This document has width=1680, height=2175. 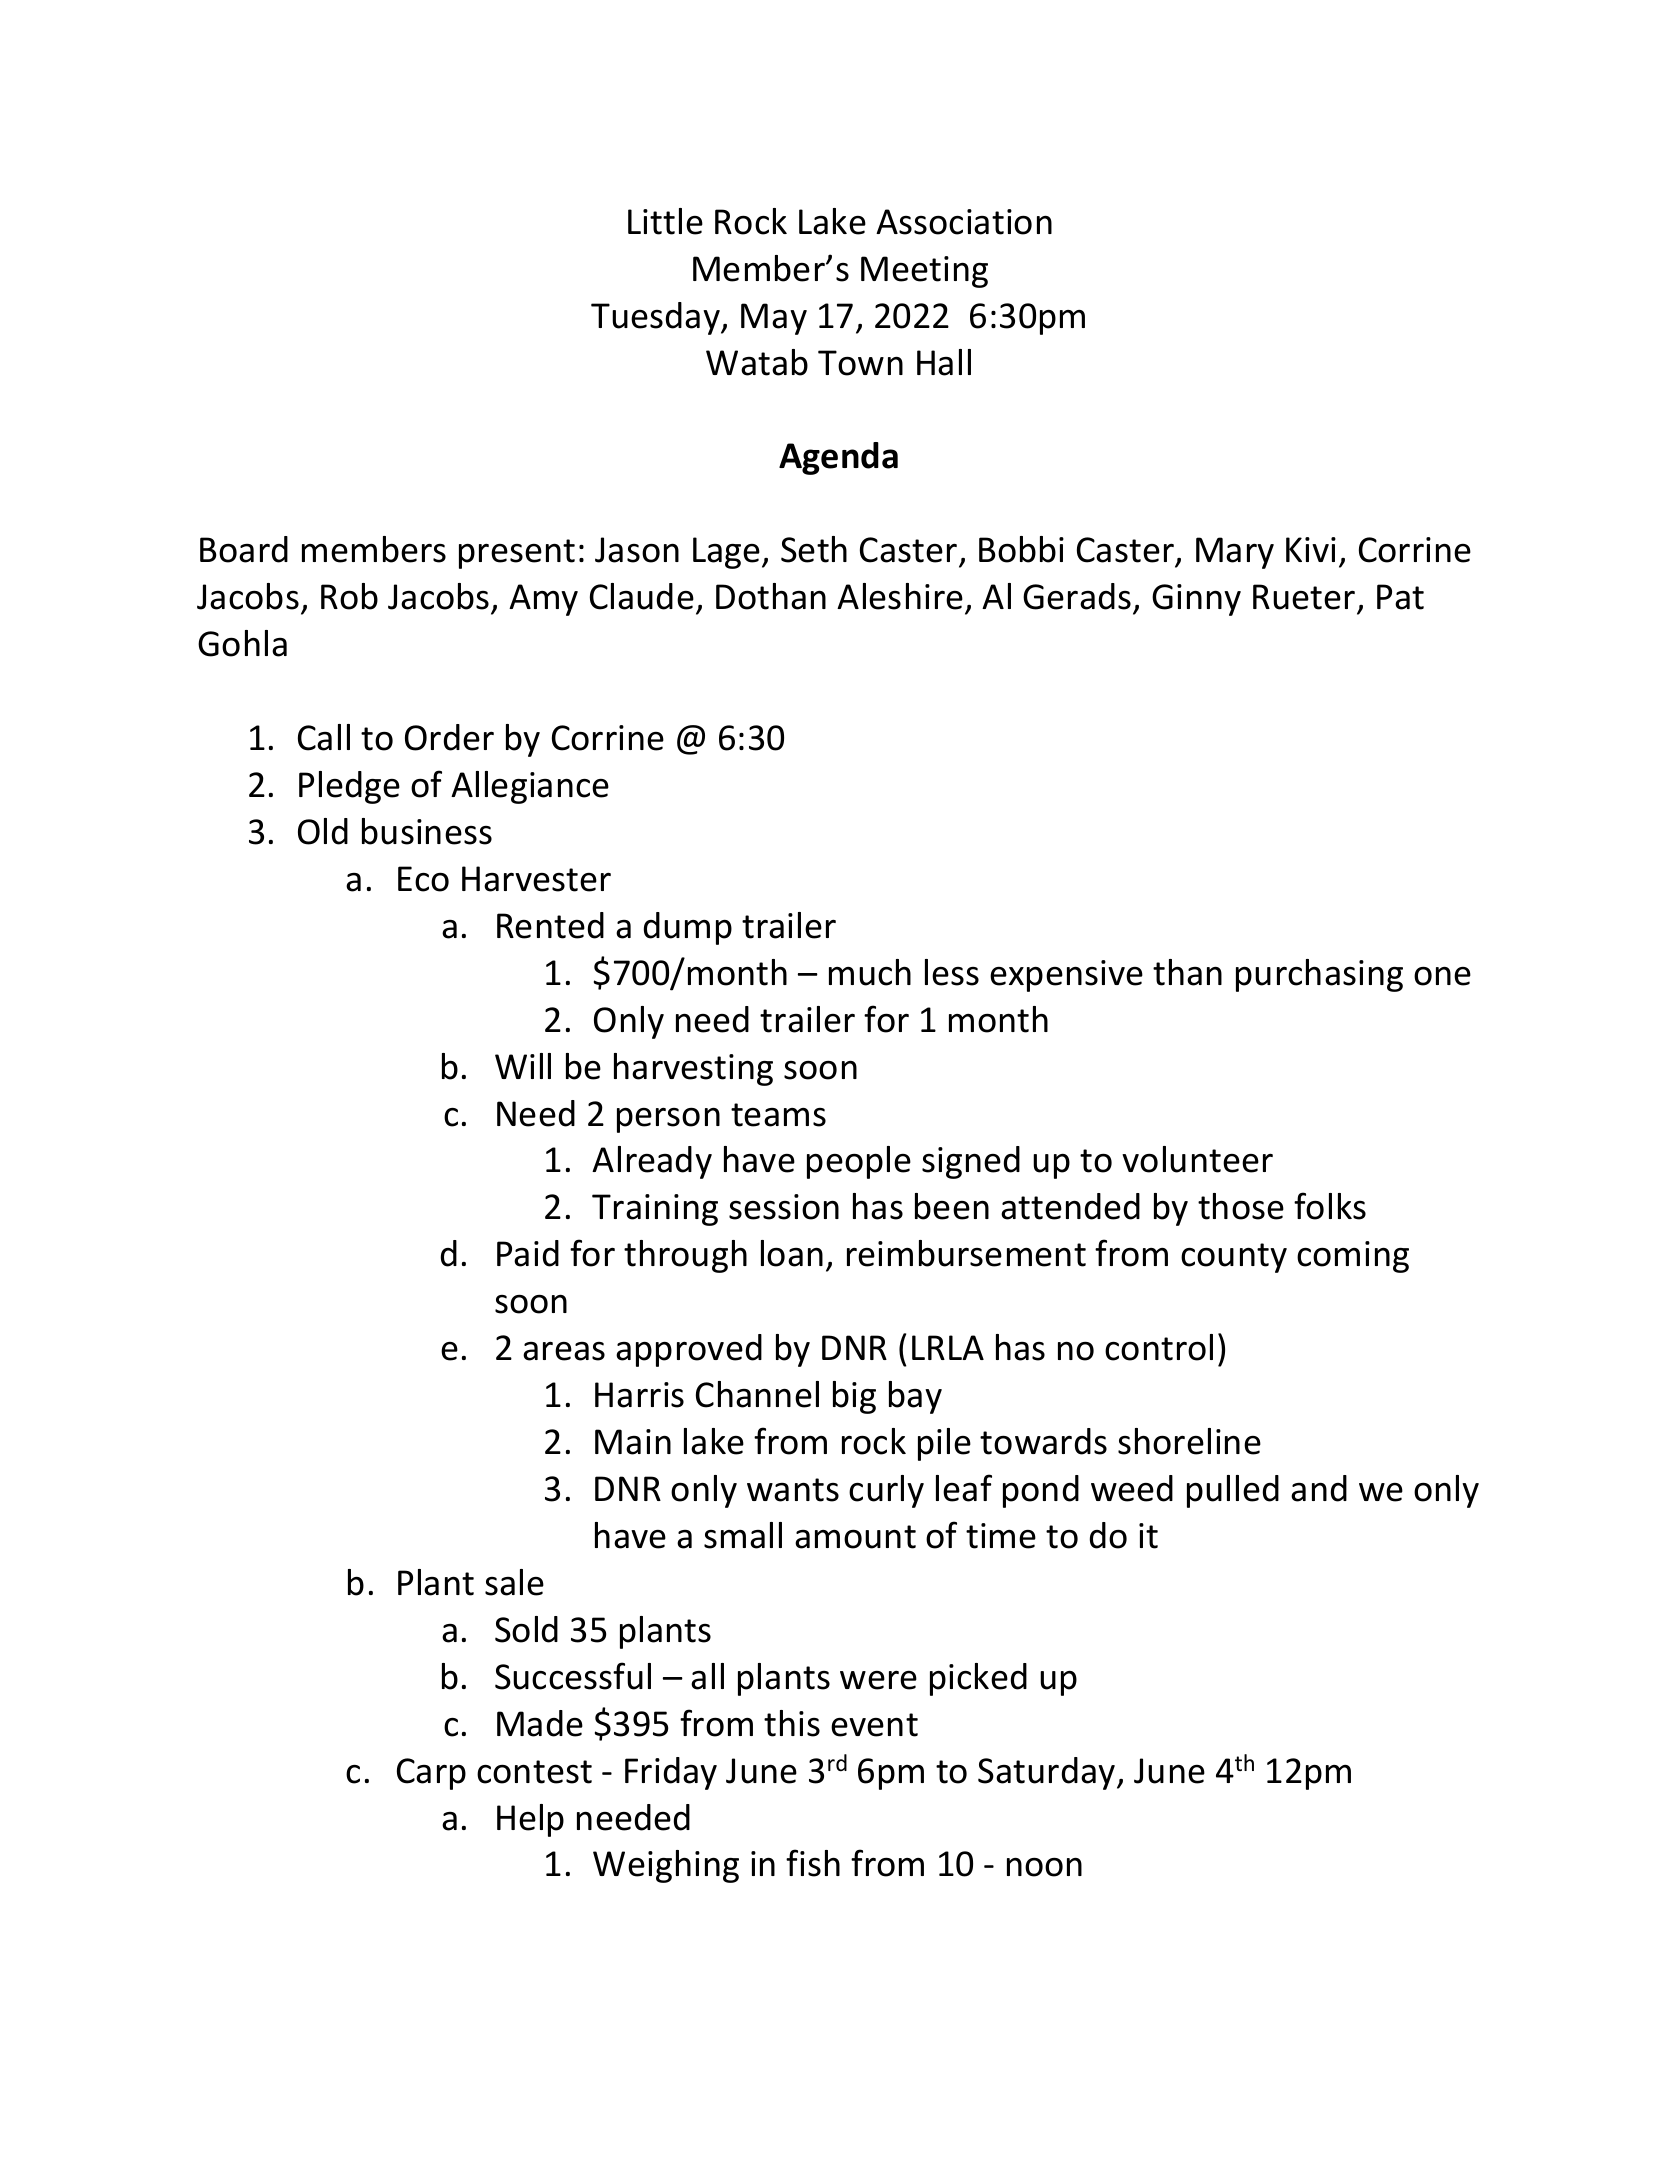 I want to click on Will, so click(x=523, y=1066).
